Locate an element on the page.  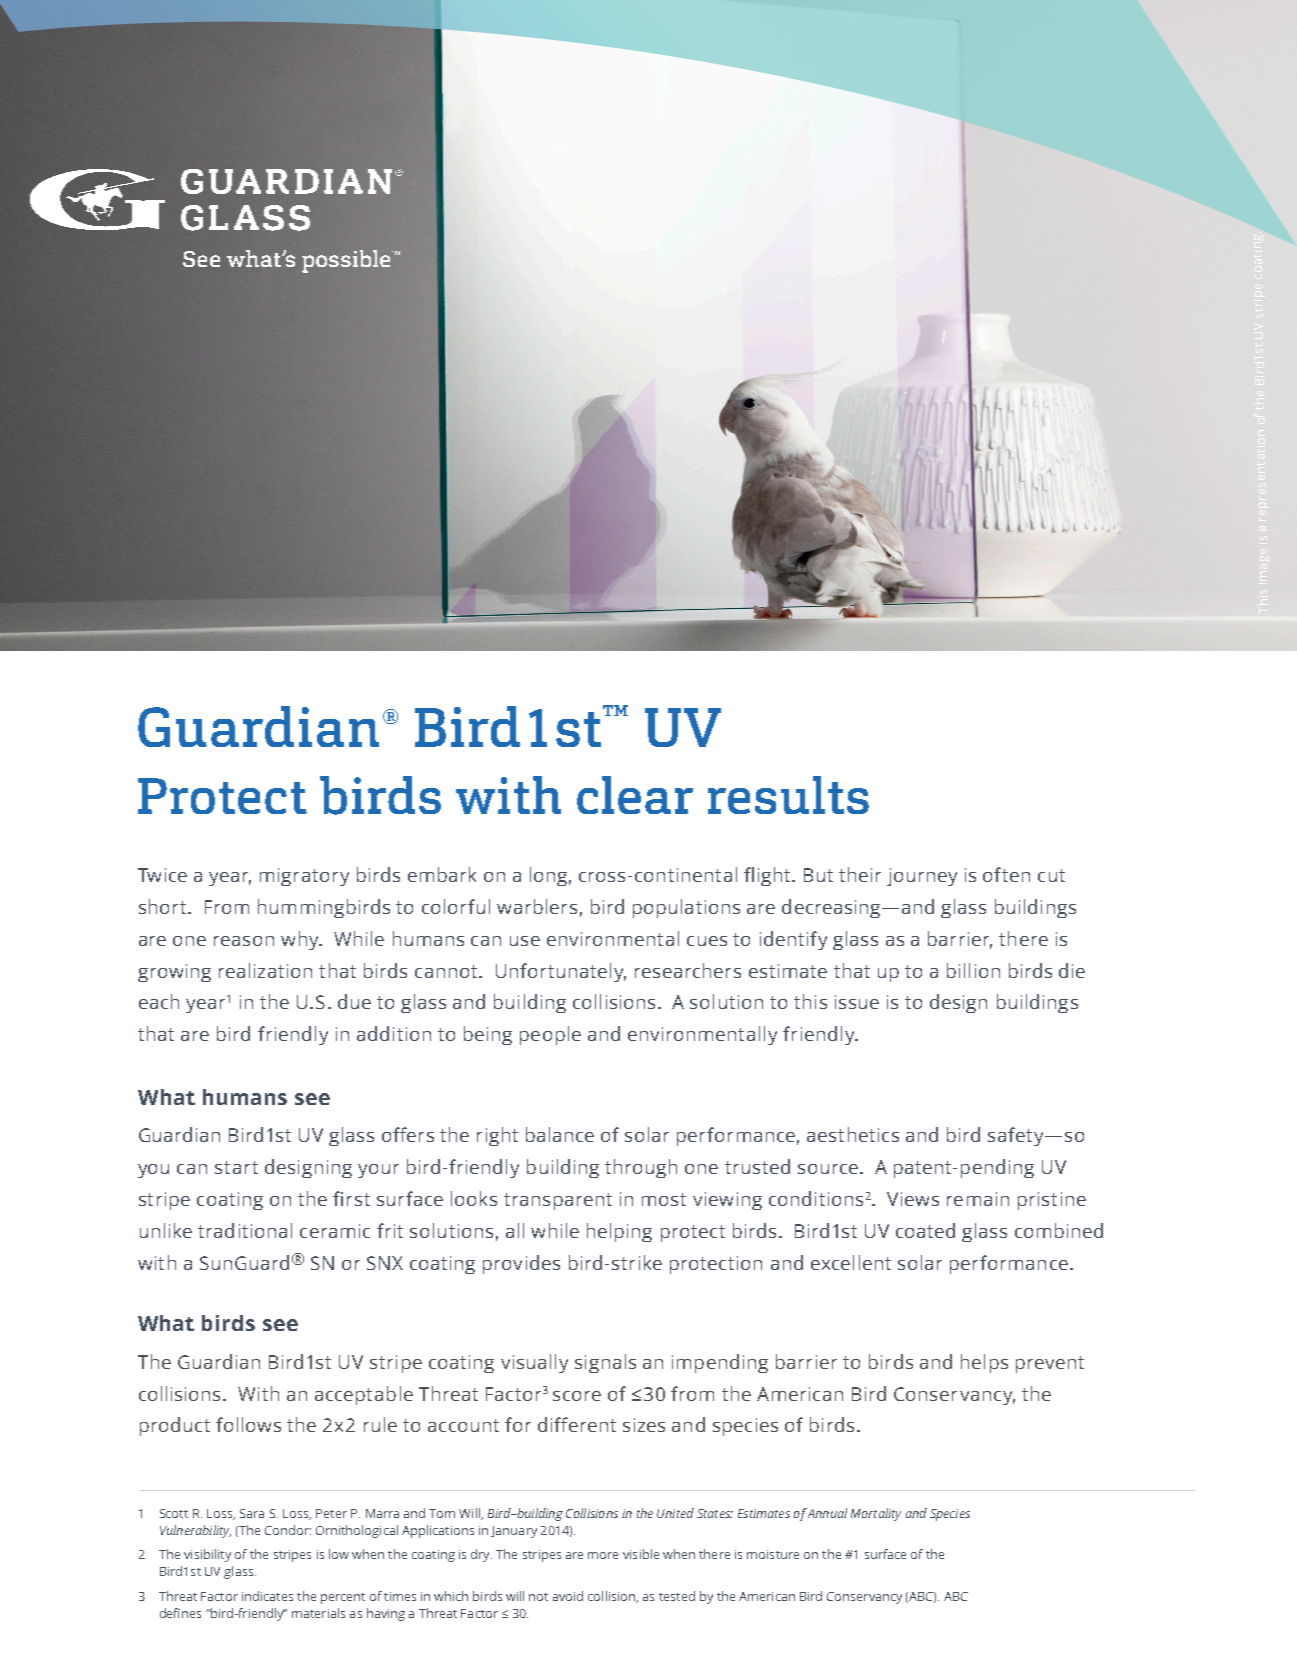
indicates is located at coordinates (267, 1596).
